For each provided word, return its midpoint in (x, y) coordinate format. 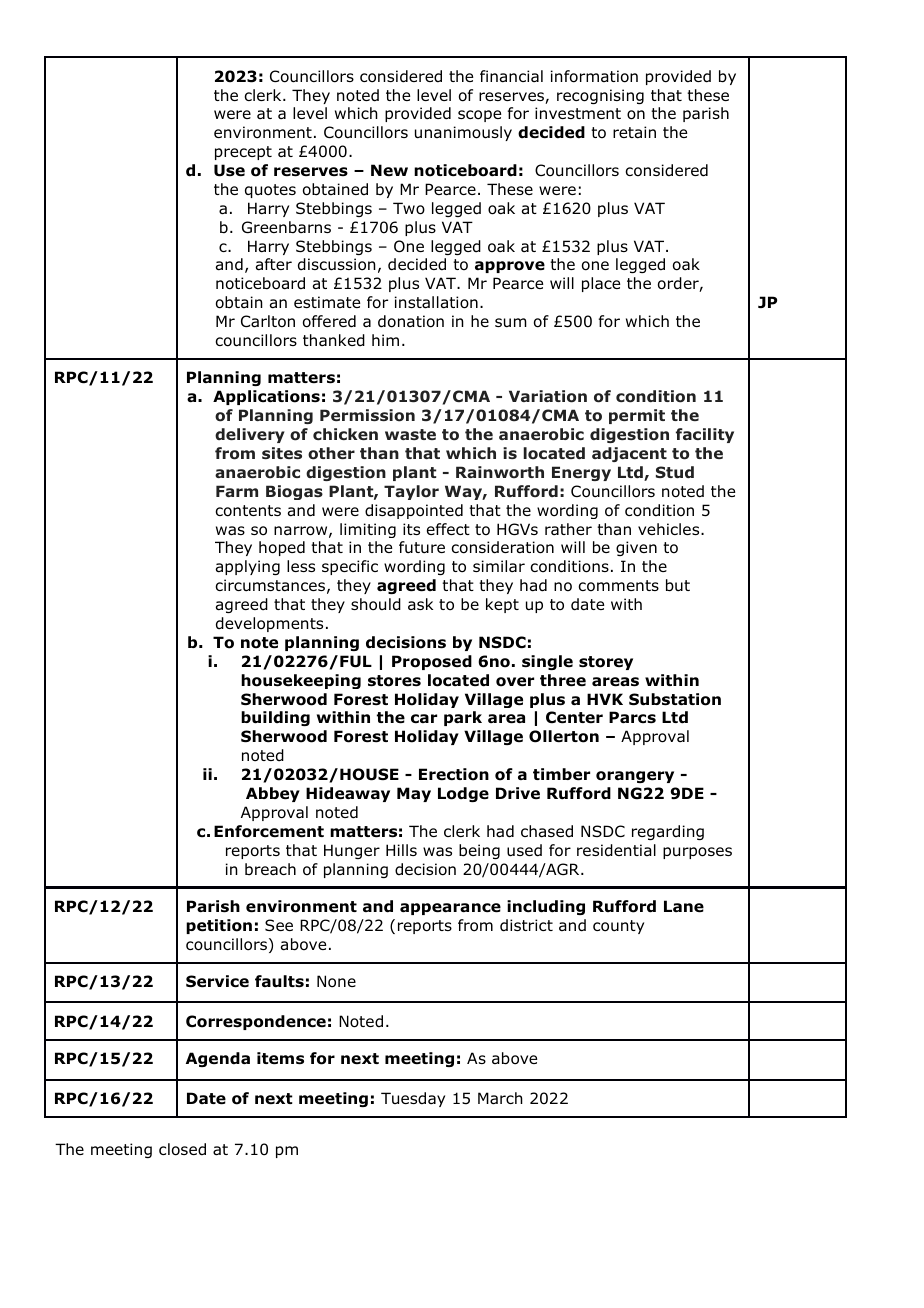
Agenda (218, 1059)
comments (618, 586)
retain (634, 132)
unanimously (463, 133)
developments (269, 624)
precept (243, 153)
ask (420, 604)
